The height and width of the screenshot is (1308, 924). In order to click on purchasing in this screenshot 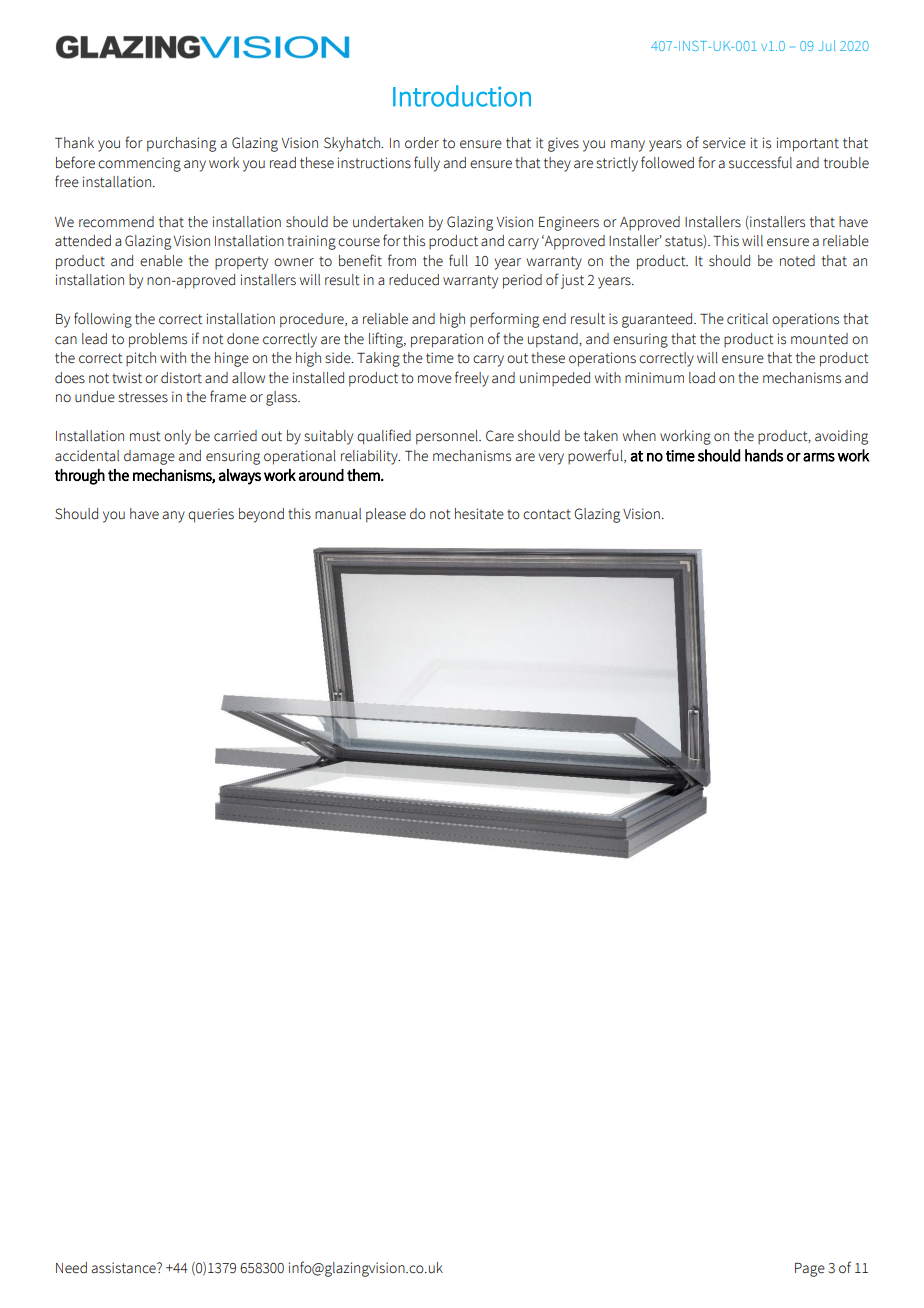, I will do `click(181, 144)`.
